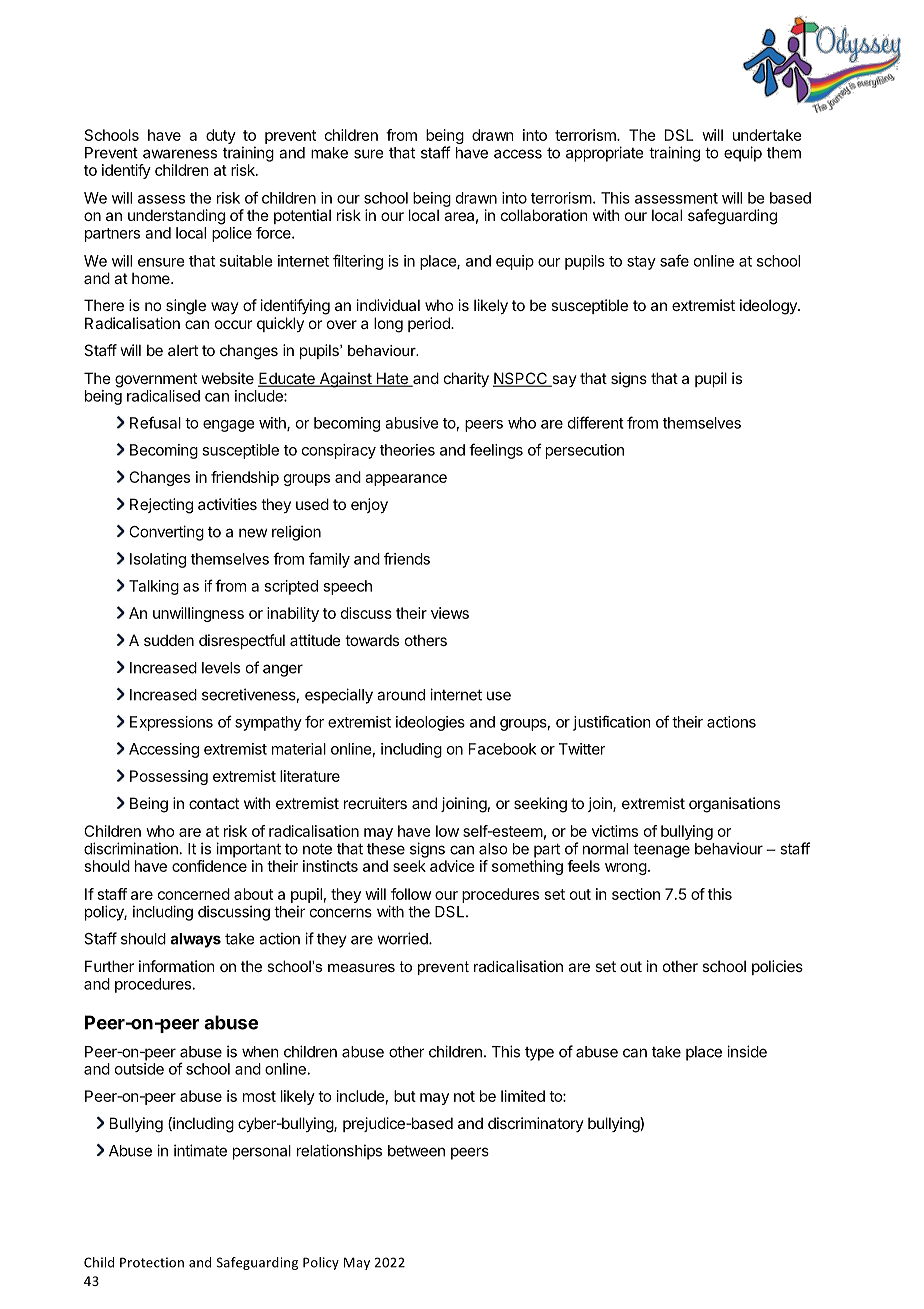  What do you see at coordinates (403, 938) in the screenshot?
I see `worried` at bounding box center [403, 938].
